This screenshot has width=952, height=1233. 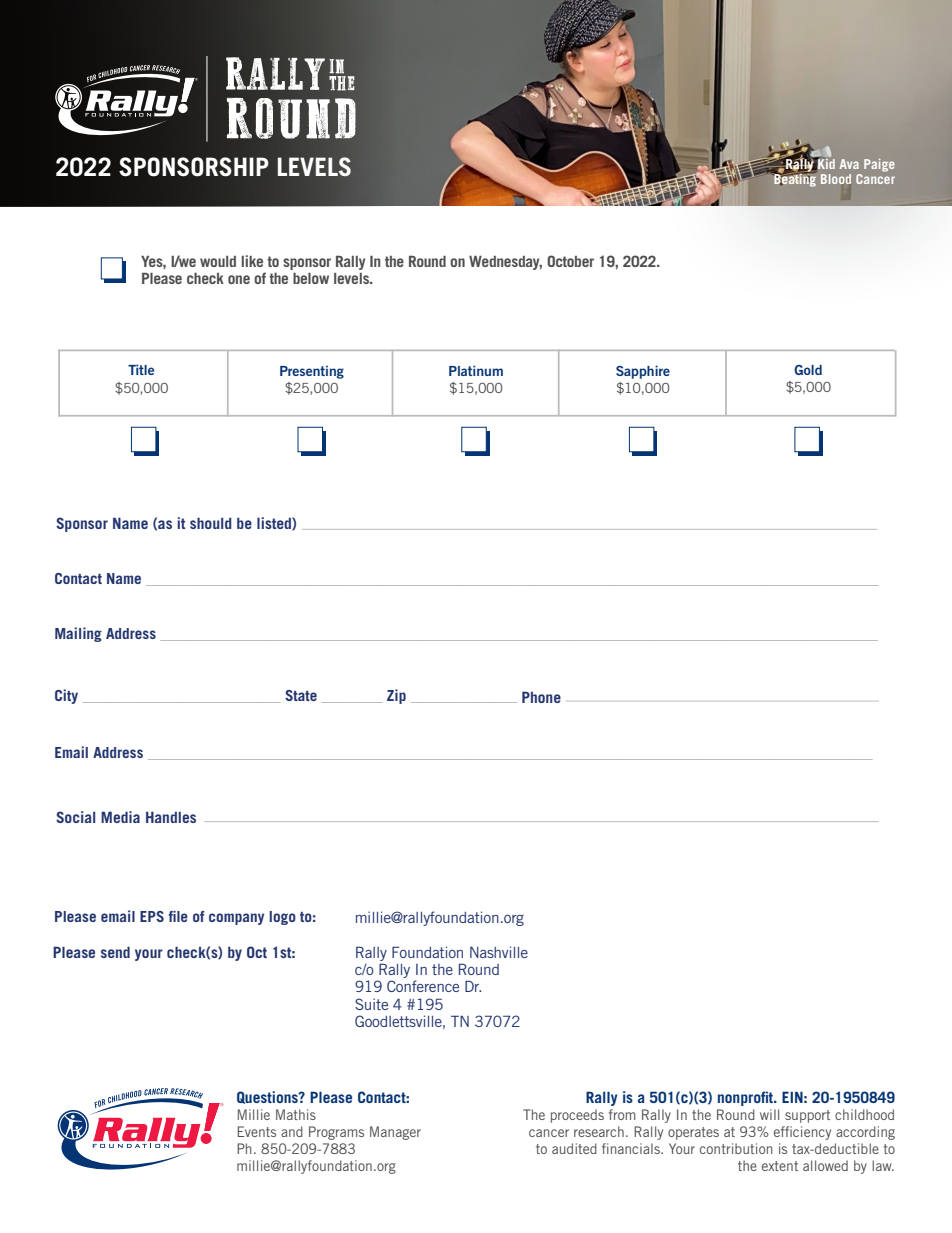 I want to click on Nashville, so click(x=499, y=952).
